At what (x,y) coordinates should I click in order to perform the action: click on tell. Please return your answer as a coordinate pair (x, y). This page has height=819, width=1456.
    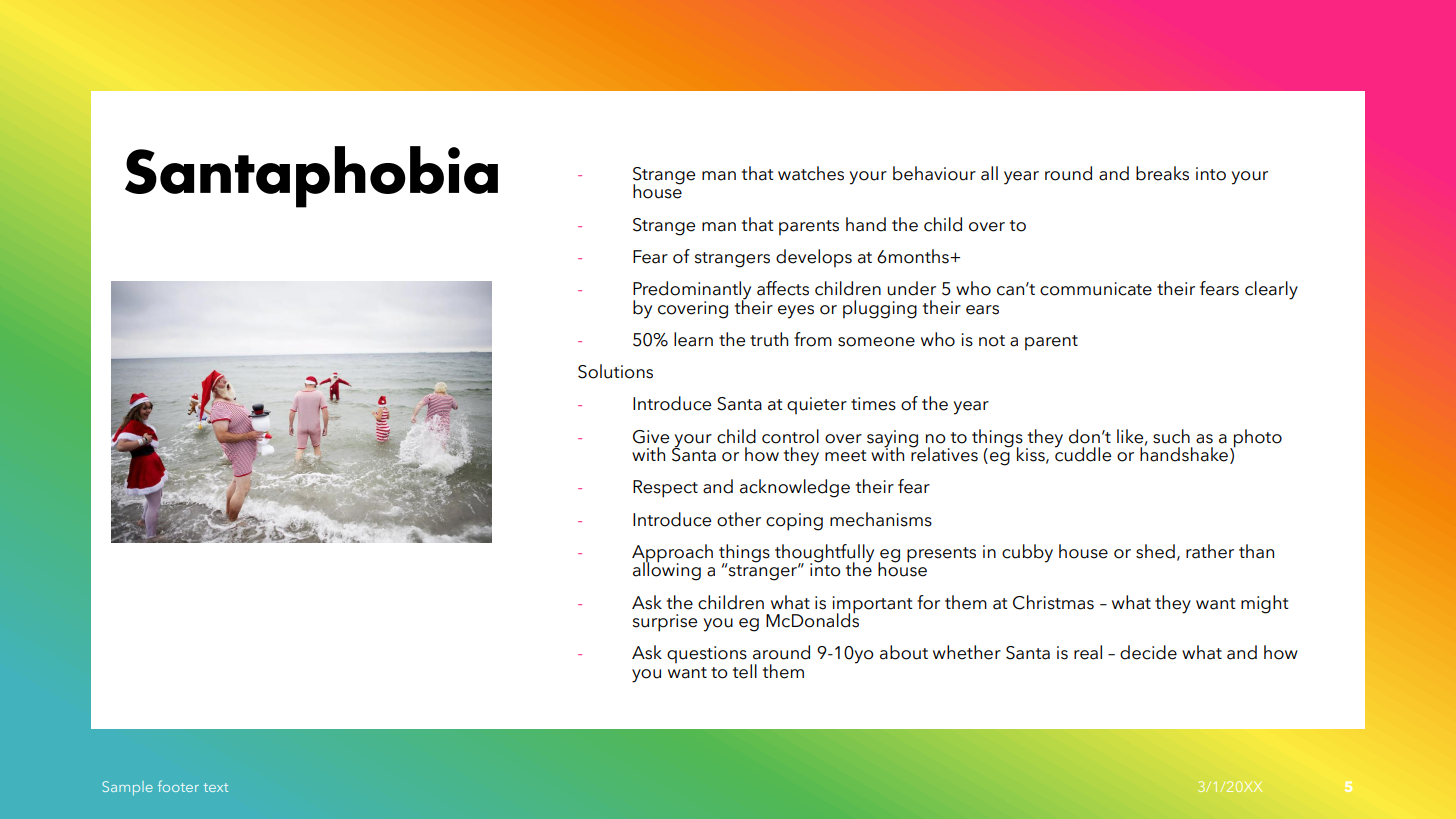
    Looking at the image, I should click on (745, 671).
